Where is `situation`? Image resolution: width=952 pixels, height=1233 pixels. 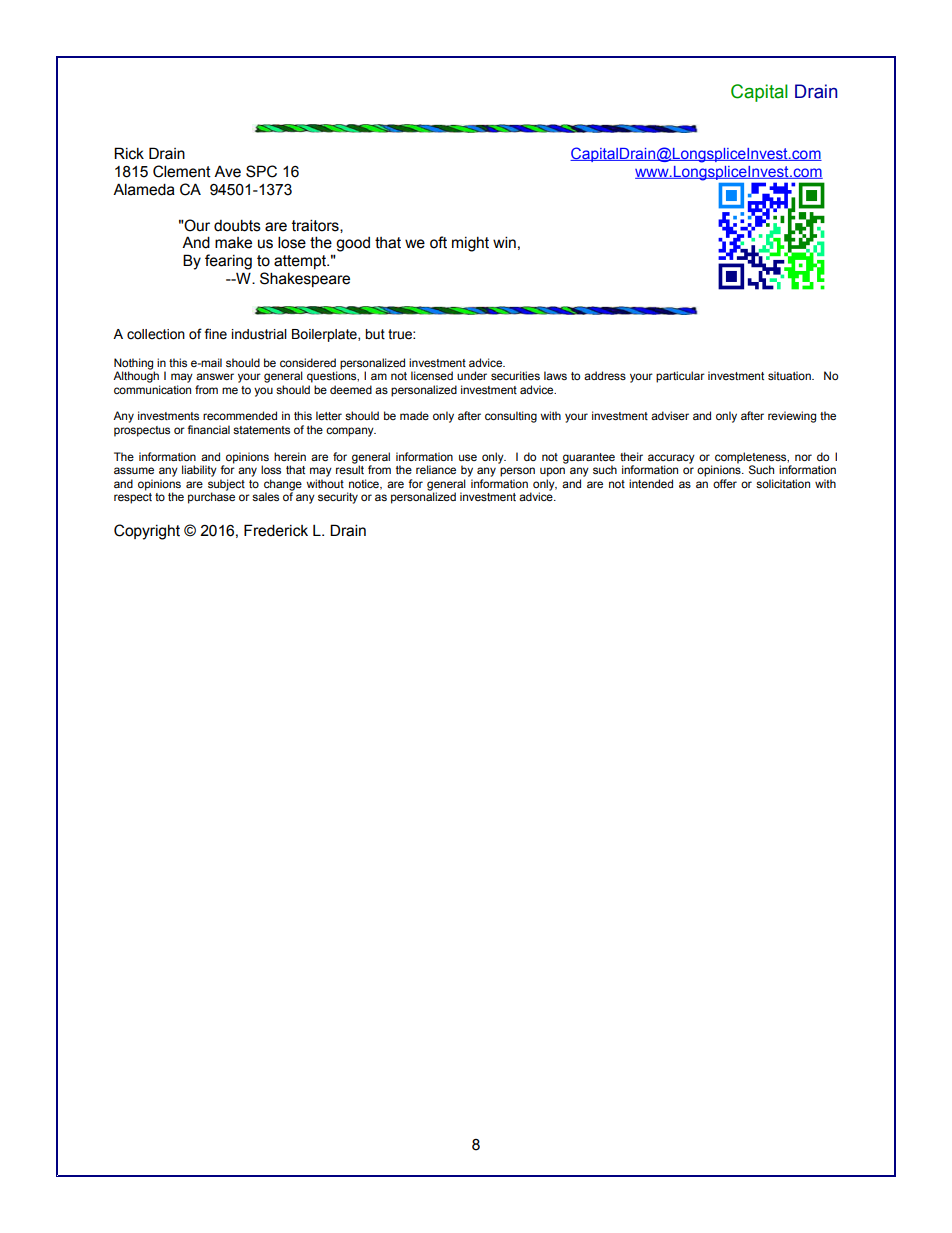
situation is located at coordinates (790, 375).
